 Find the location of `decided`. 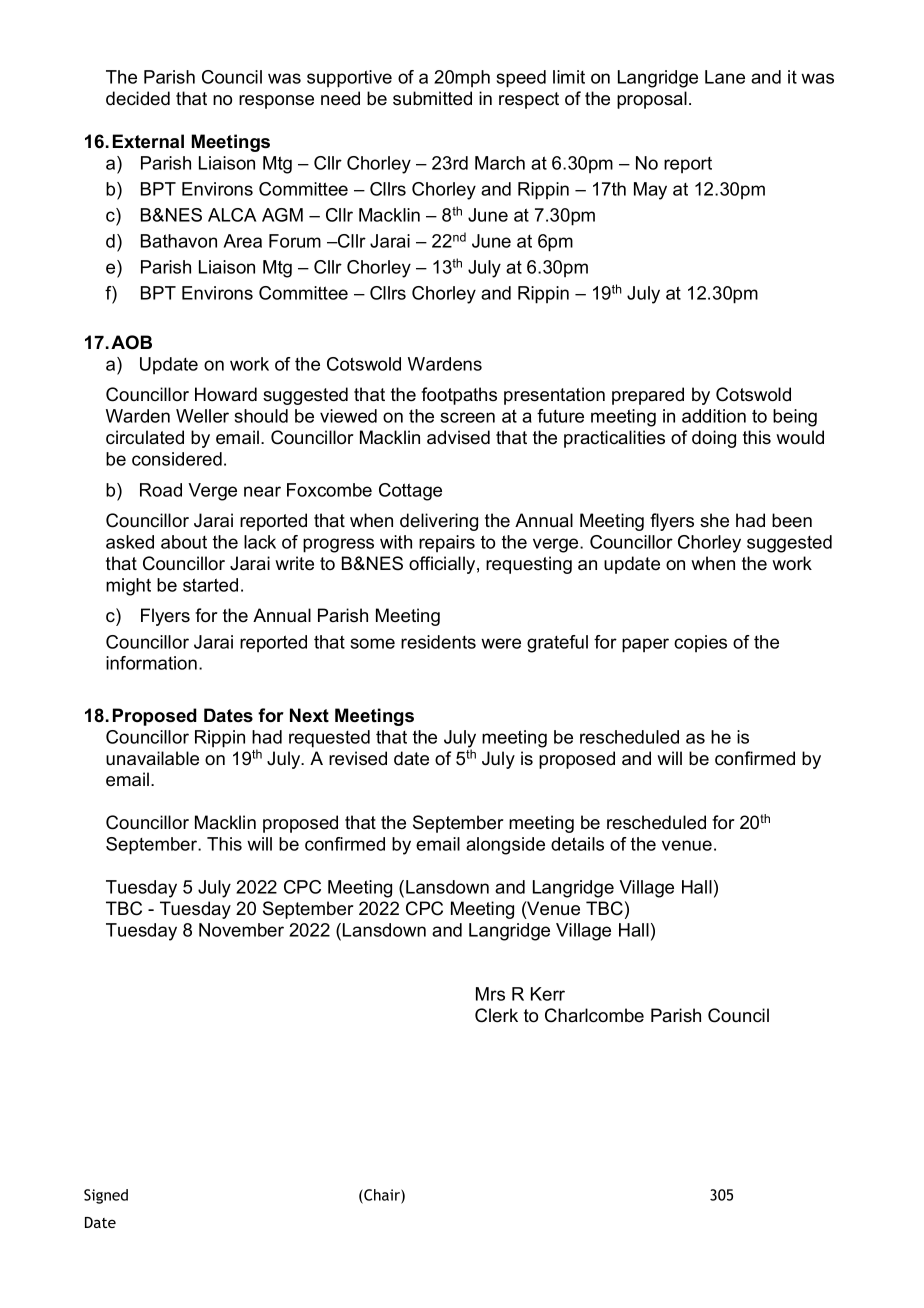

decided is located at coordinates (138, 98).
